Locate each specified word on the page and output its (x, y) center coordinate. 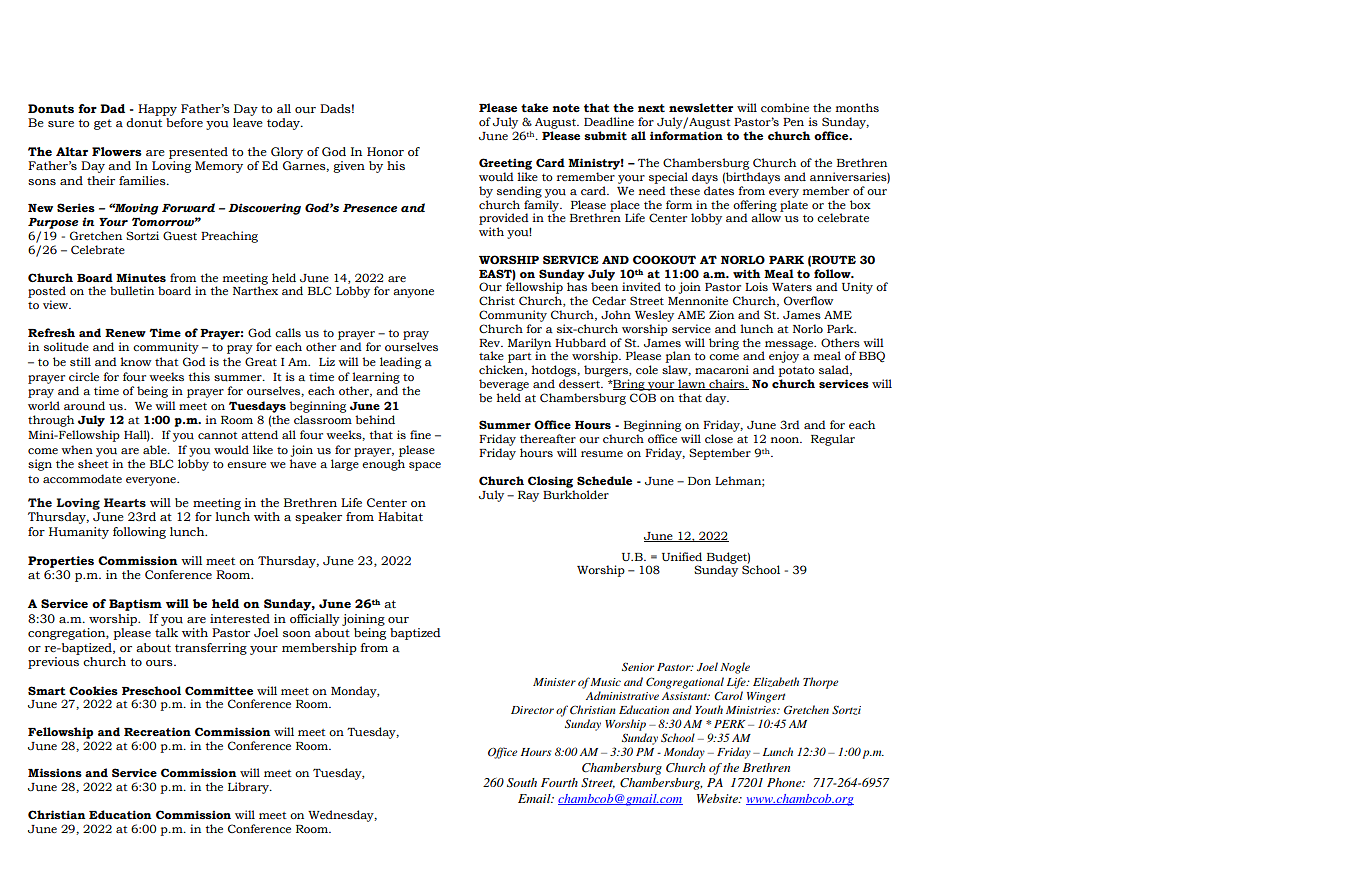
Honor (385, 151)
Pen (793, 122)
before (184, 122)
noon (786, 440)
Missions (55, 772)
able (156, 449)
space (425, 466)
